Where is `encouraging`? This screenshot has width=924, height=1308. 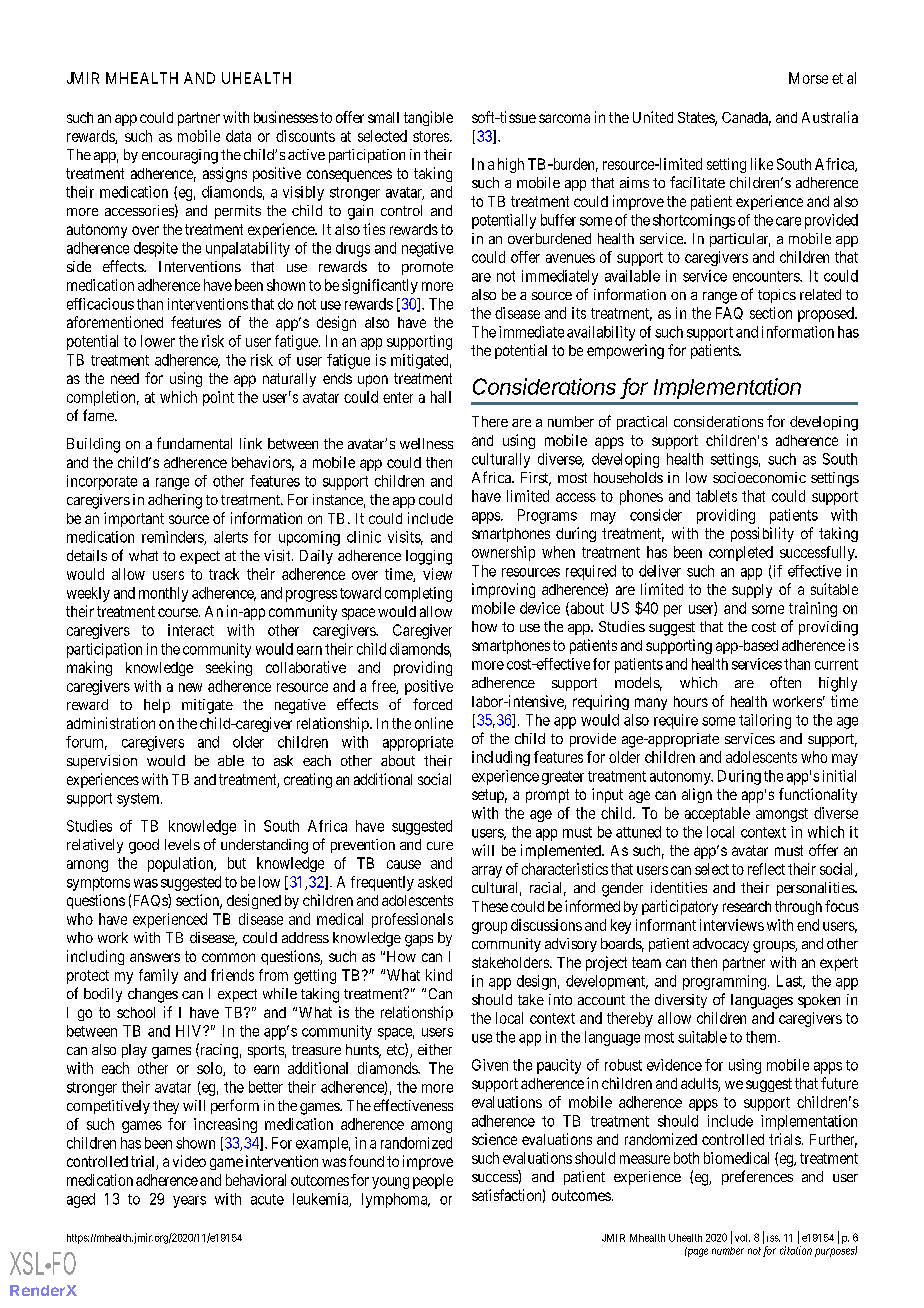 encouraging is located at coordinates (180, 156).
